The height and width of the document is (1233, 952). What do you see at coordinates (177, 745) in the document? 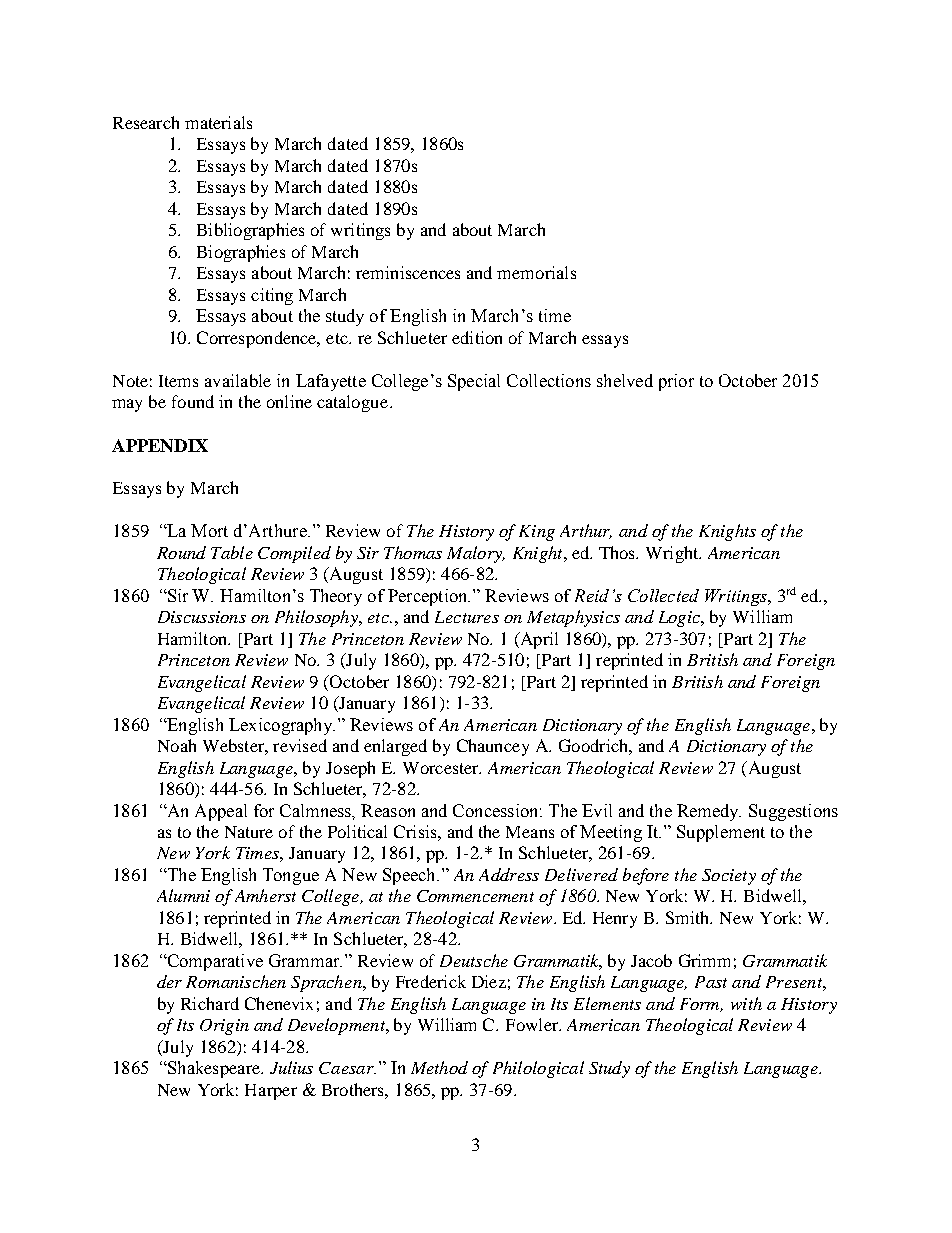
I see `Noah` at bounding box center [177, 745].
